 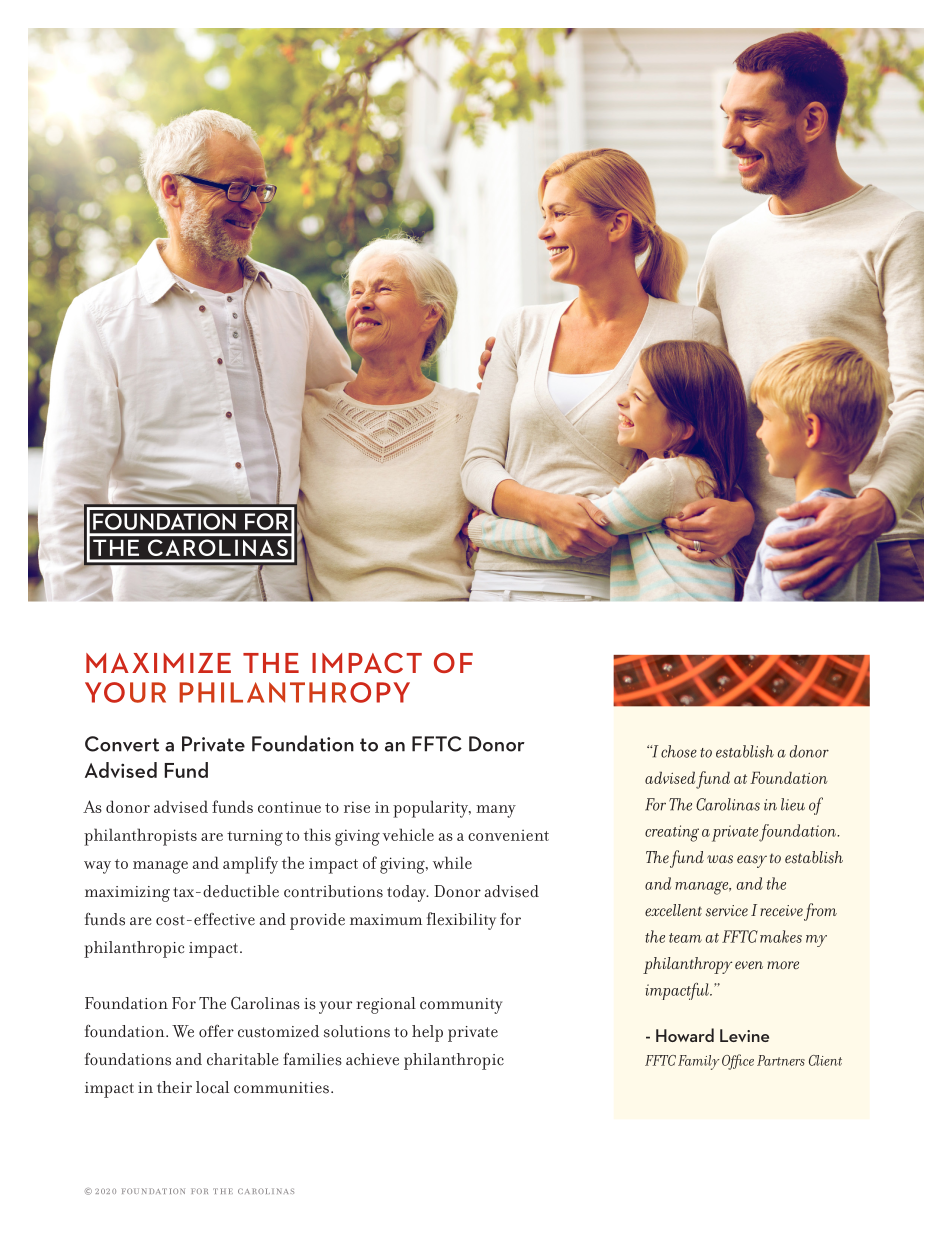 What do you see at coordinates (317, 921) in the document?
I see `provide` at bounding box center [317, 921].
